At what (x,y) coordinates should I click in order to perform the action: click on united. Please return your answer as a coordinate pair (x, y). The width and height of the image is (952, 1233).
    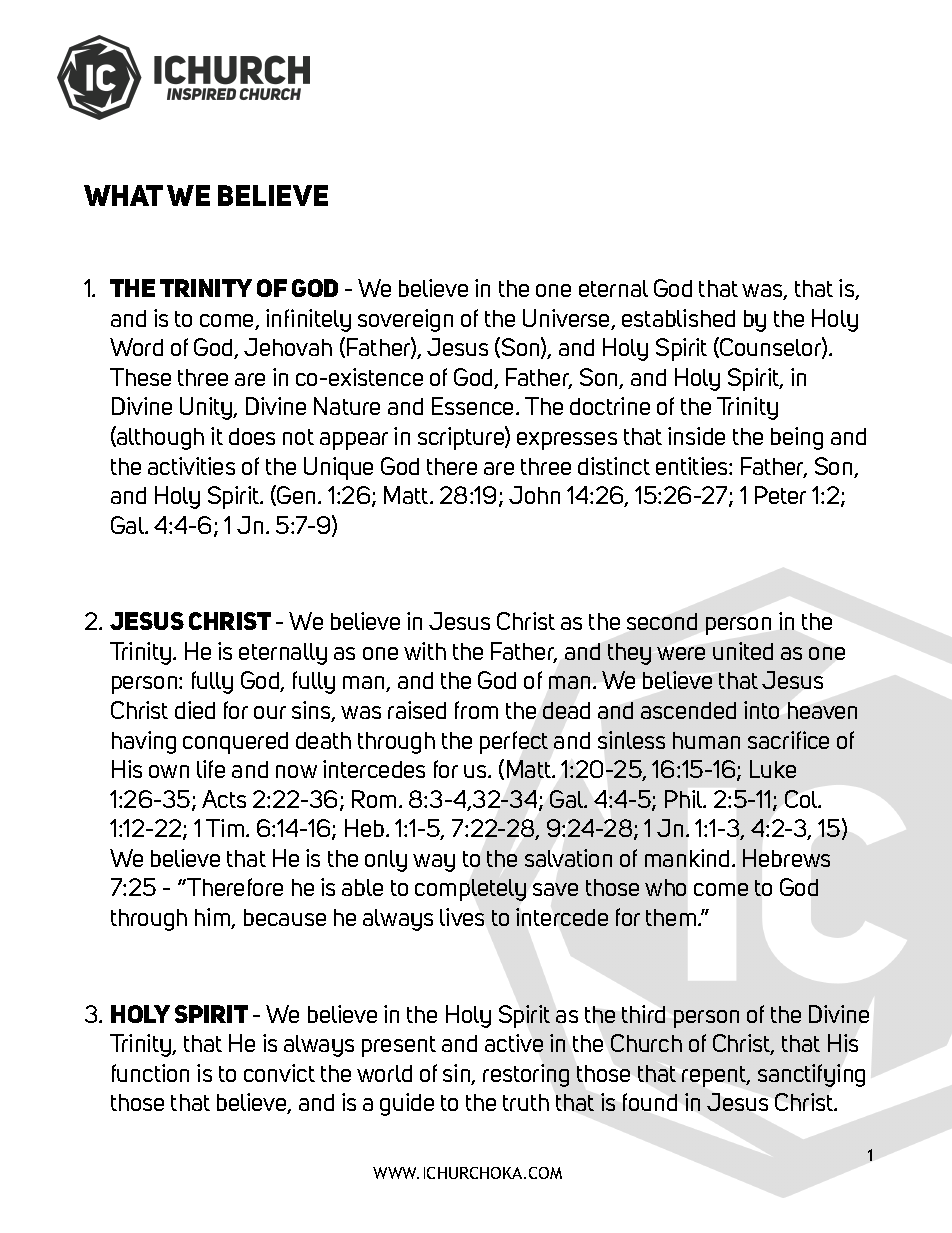
    Looking at the image, I should click on (743, 651).
